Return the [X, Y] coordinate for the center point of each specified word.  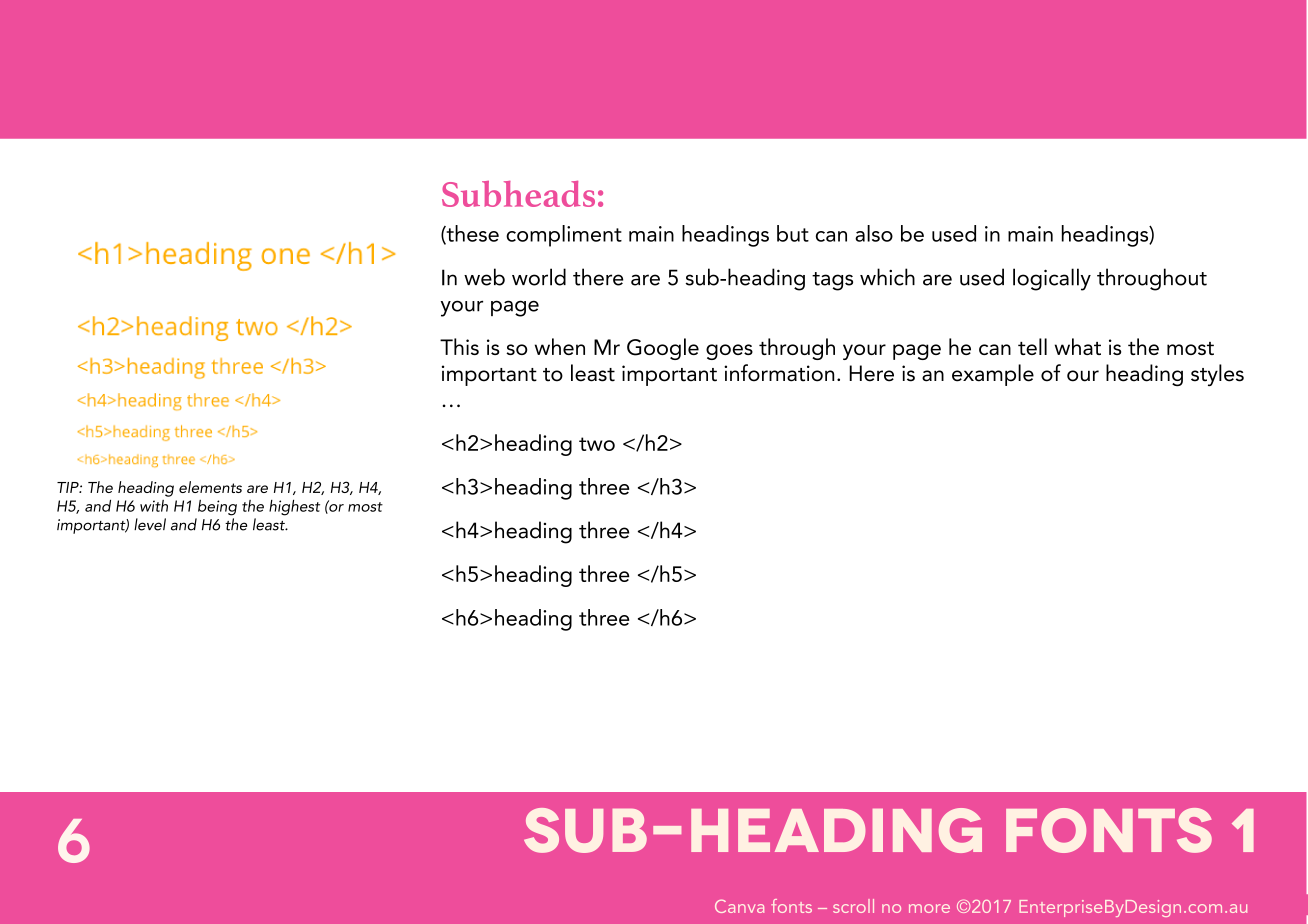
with [154, 506]
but [793, 233]
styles [1217, 375]
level [150, 524]
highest [294, 508]
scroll [853, 906]
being [217, 508]
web [484, 277]
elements [210, 487]
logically [1052, 279]
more [929, 908]
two [597, 444]
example [993, 375]
